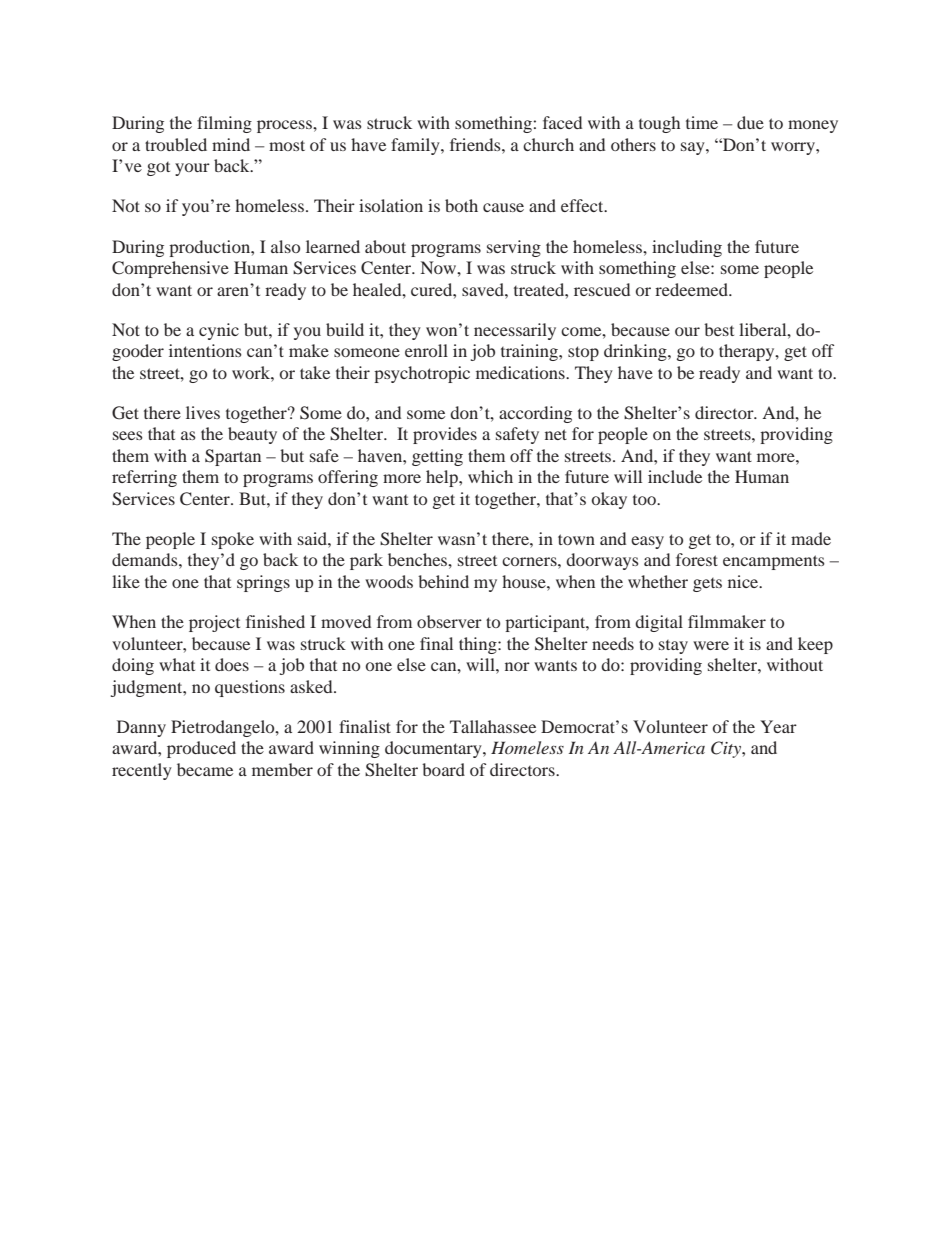 The width and height of the document is (952, 1233). Describe the element at coordinates (443, 581) in the document. I see `behind` at that location.
